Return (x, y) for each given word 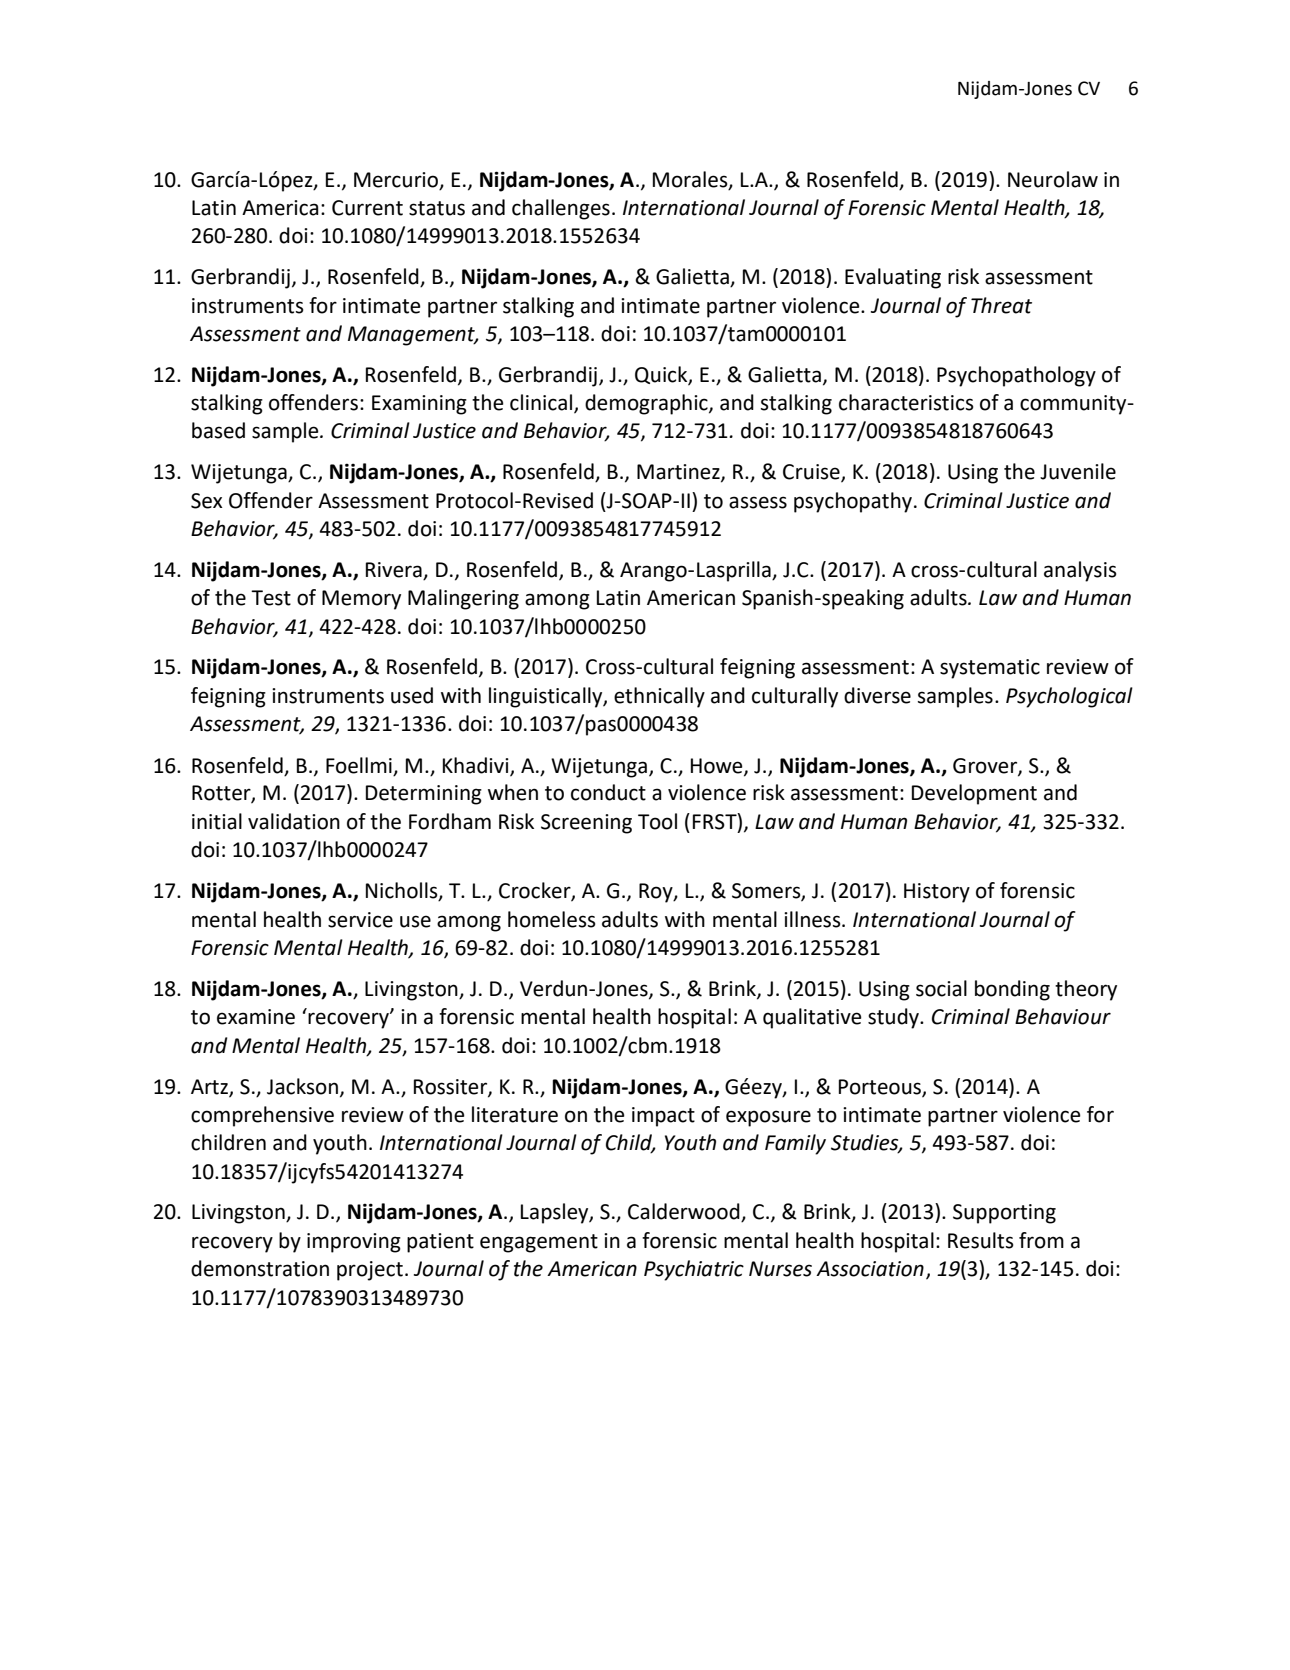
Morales (691, 180)
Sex (207, 501)
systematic (990, 669)
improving (354, 1243)
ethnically (659, 697)
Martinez (679, 473)
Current (367, 208)
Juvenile (1078, 471)
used (412, 695)
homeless (552, 919)
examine (256, 1017)
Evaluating (893, 278)
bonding (1012, 990)
